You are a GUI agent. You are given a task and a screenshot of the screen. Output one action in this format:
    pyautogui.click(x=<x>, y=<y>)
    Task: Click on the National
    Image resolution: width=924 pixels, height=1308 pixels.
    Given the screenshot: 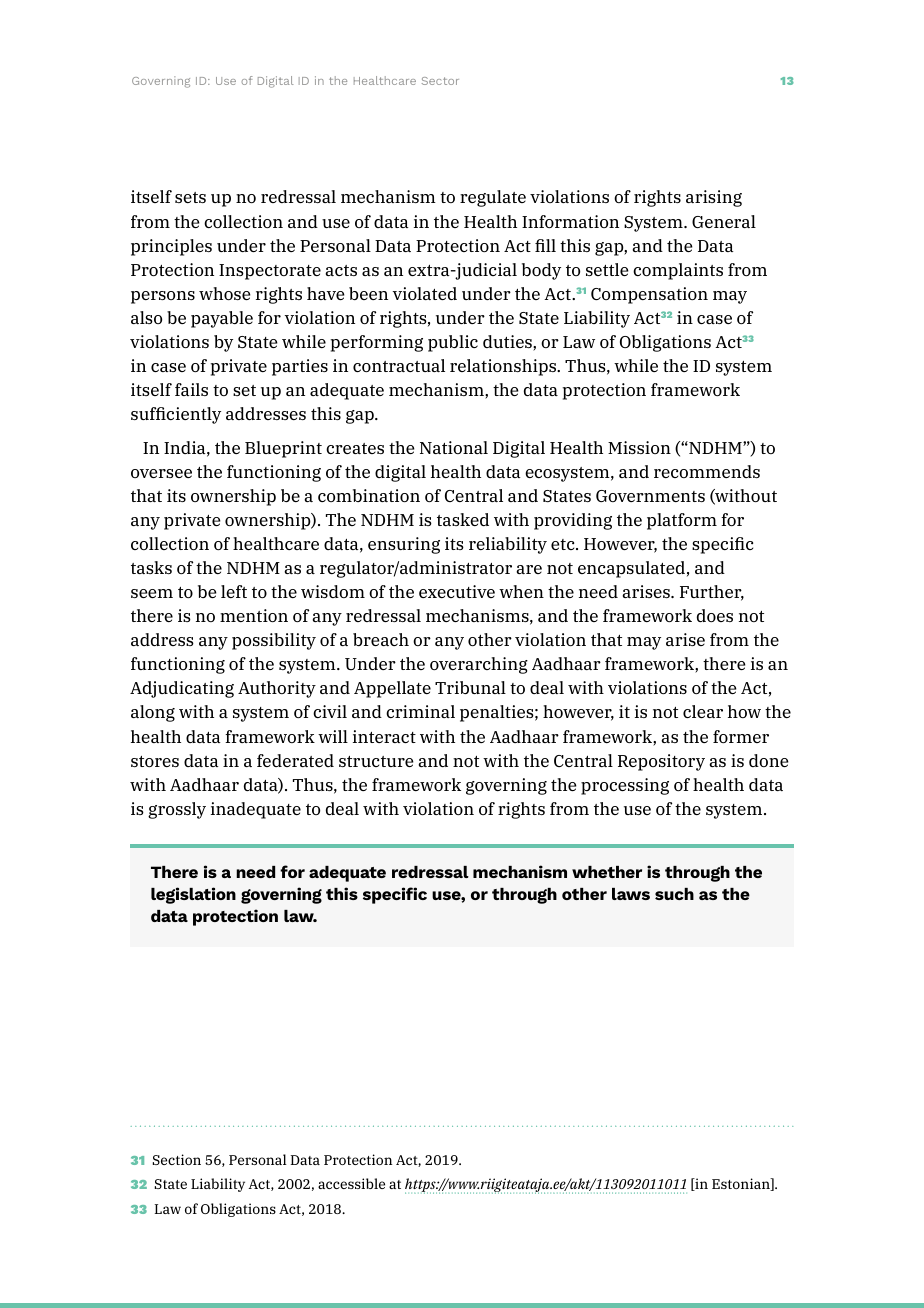 What is the action you would take?
    pyautogui.click(x=454, y=447)
